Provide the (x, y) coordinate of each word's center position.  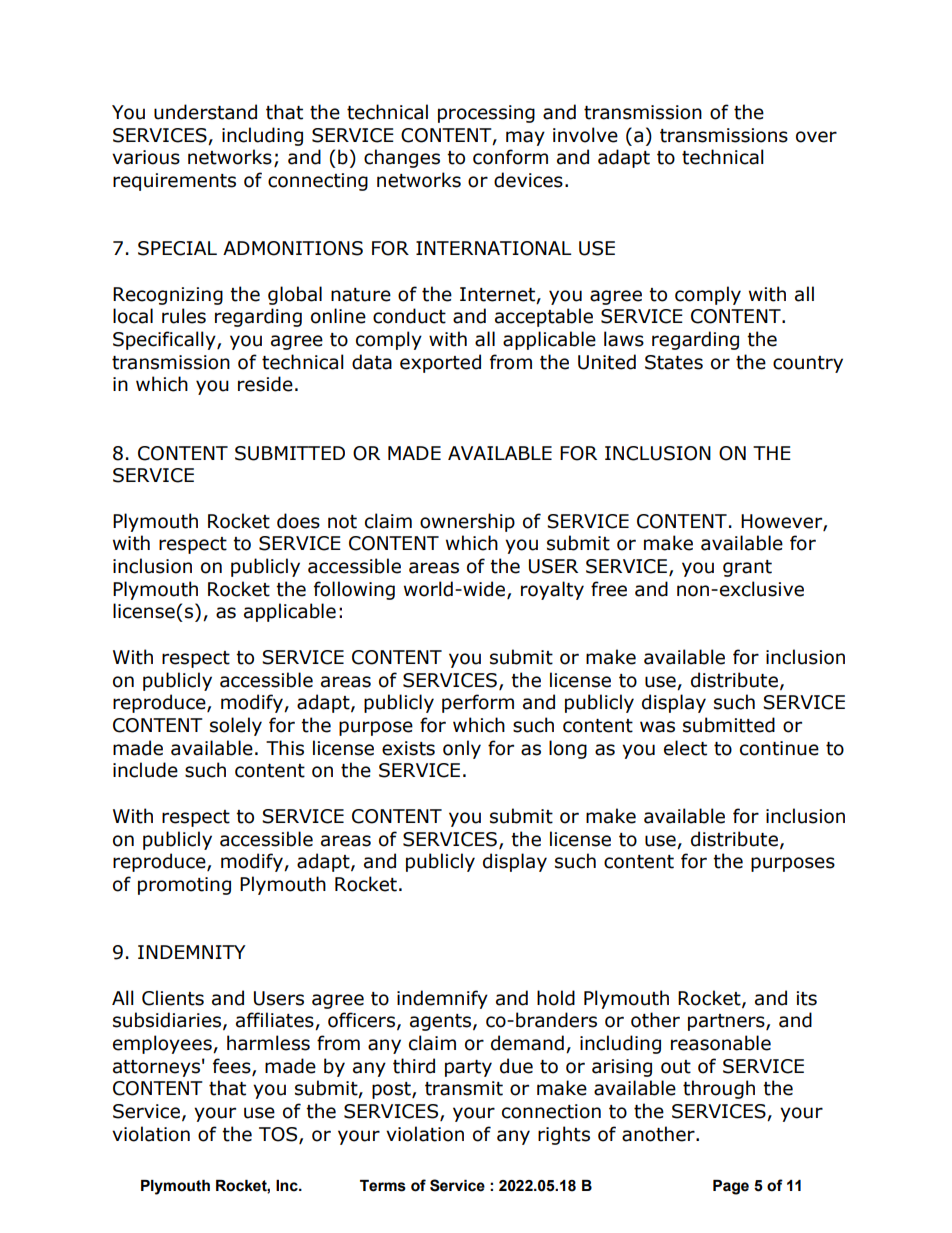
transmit (464, 1088)
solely (236, 726)
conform (510, 157)
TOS (279, 1135)
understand (205, 112)
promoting (184, 886)
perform (478, 703)
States (674, 362)
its (807, 998)
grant (747, 568)
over (816, 137)
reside (265, 384)
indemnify (442, 999)
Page (731, 1187)
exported (440, 363)
